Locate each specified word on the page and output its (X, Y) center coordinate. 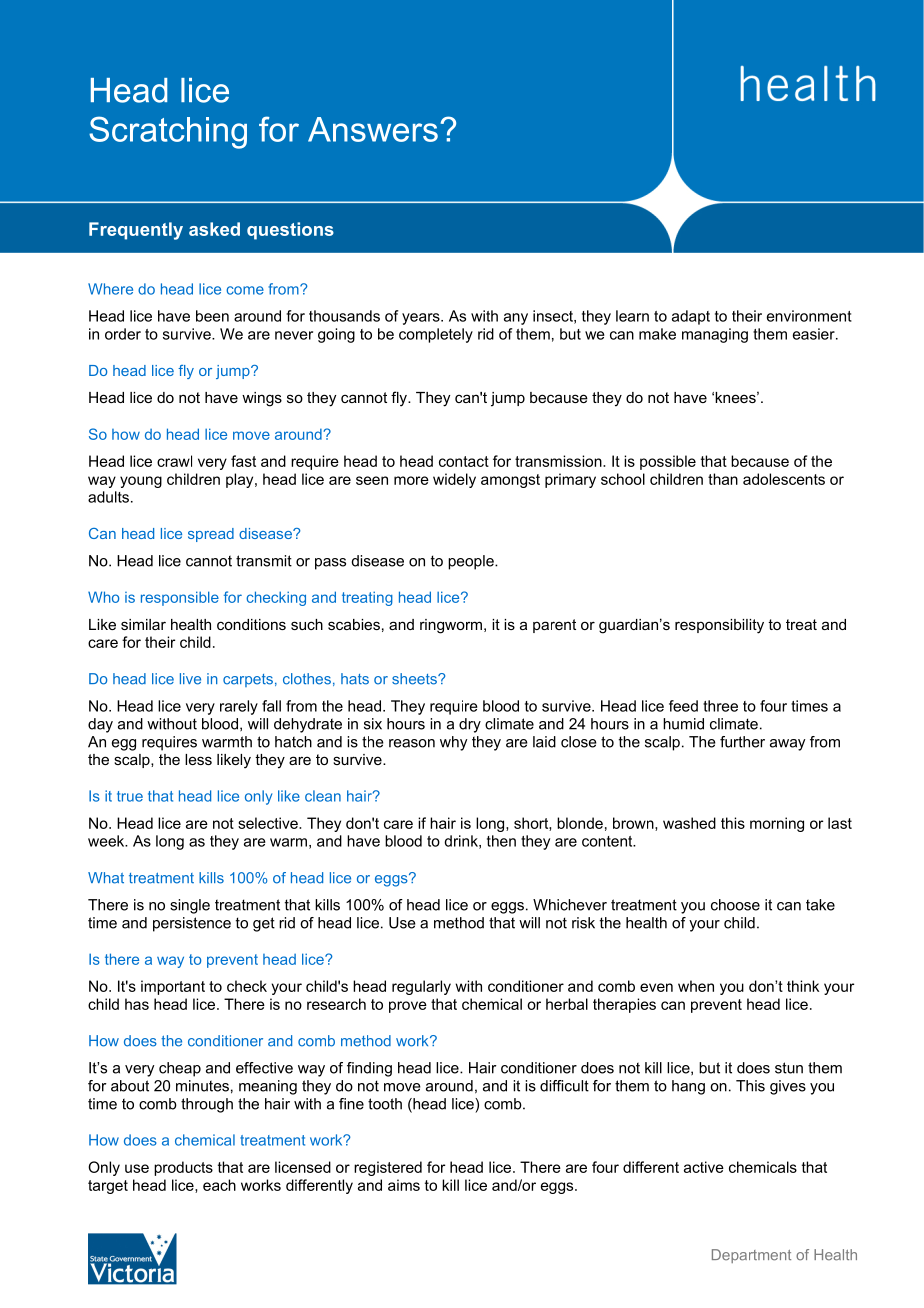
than (723, 479)
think (803, 986)
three (720, 706)
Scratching (168, 132)
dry (470, 725)
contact (464, 461)
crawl (174, 461)
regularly (421, 987)
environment (809, 316)
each (219, 1185)
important (173, 987)
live (190, 679)
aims (404, 1185)
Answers (373, 129)
